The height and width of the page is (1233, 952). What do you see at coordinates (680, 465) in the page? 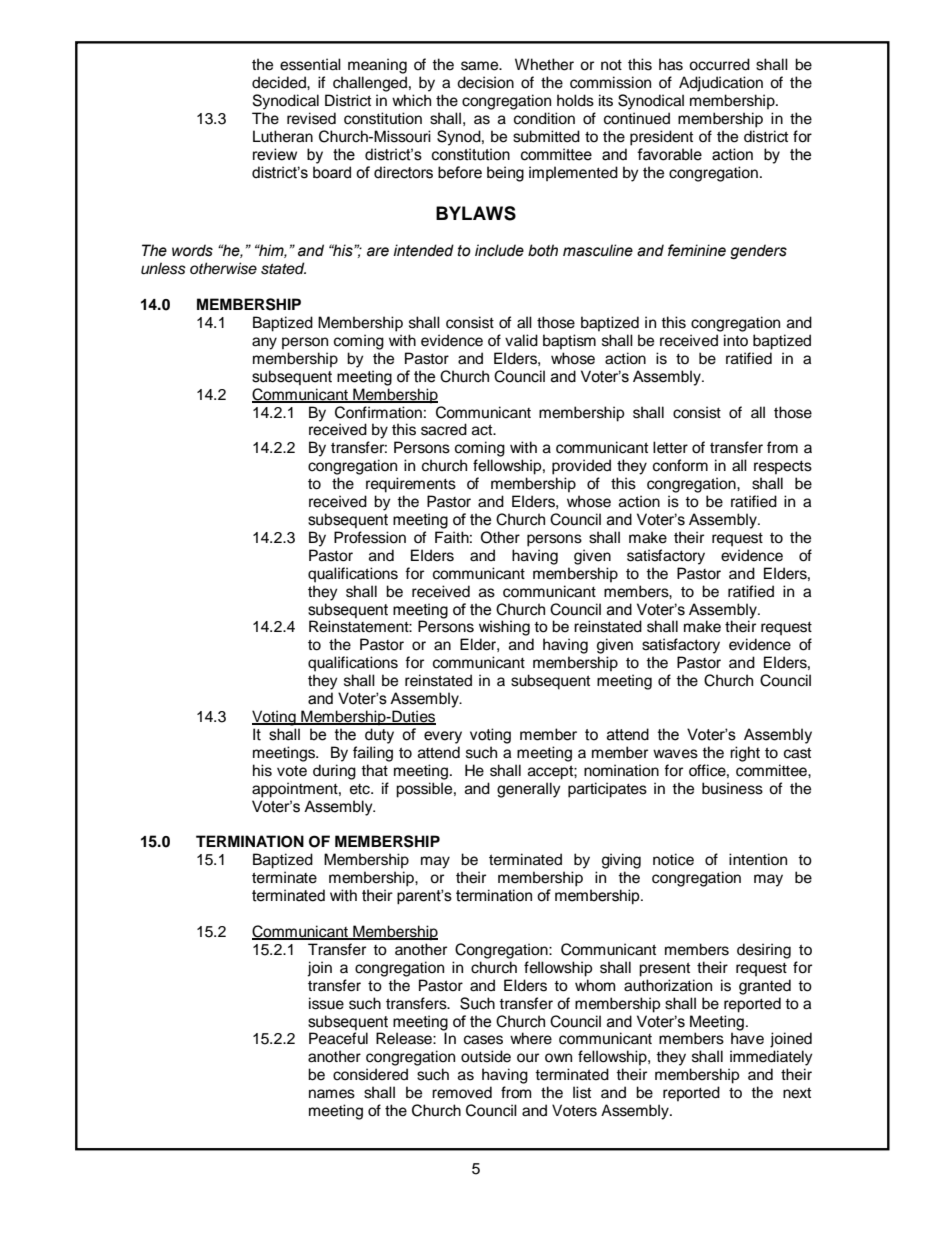
I see `conform` at bounding box center [680, 465].
